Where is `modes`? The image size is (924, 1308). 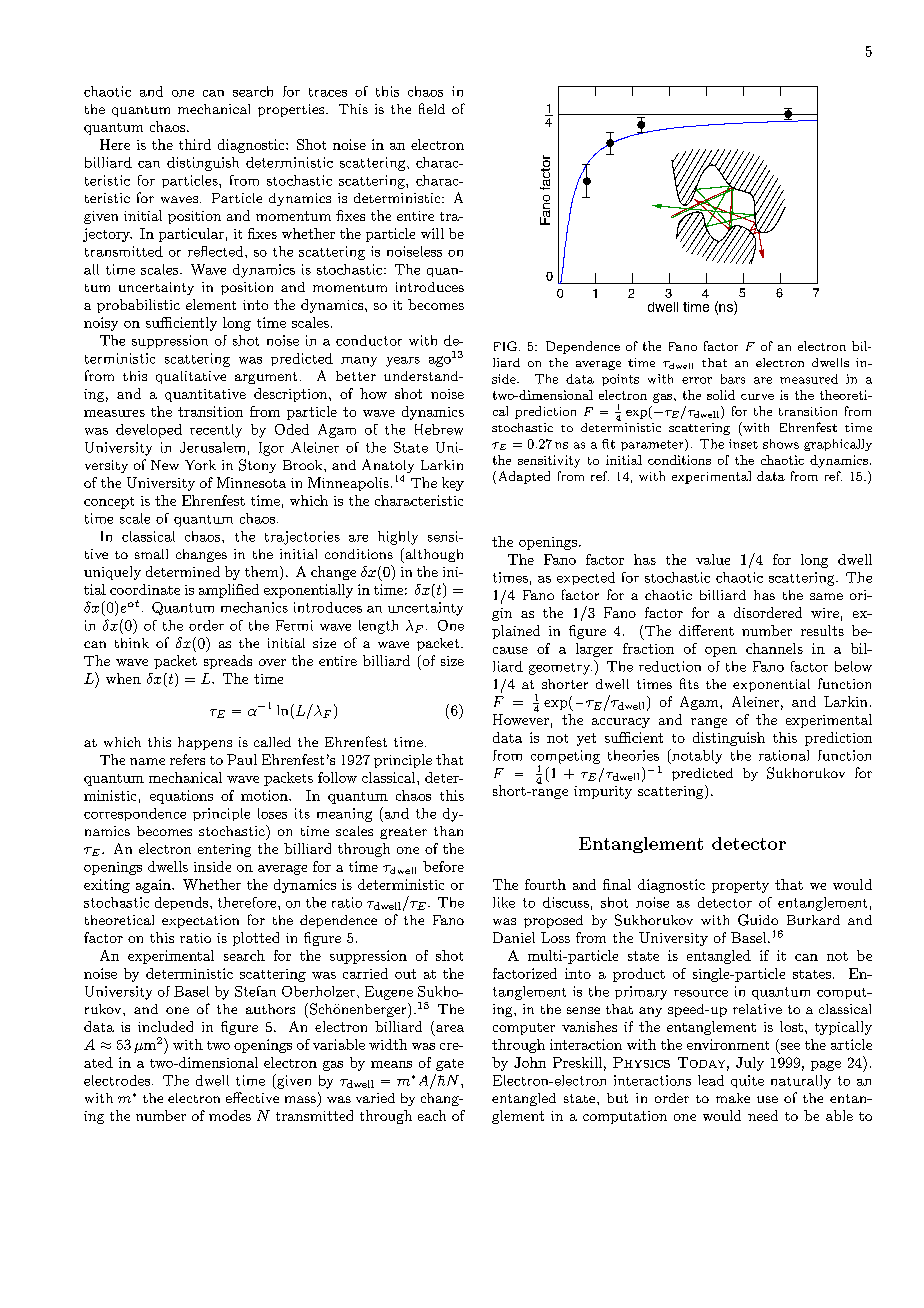 modes is located at coordinates (230, 1115).
